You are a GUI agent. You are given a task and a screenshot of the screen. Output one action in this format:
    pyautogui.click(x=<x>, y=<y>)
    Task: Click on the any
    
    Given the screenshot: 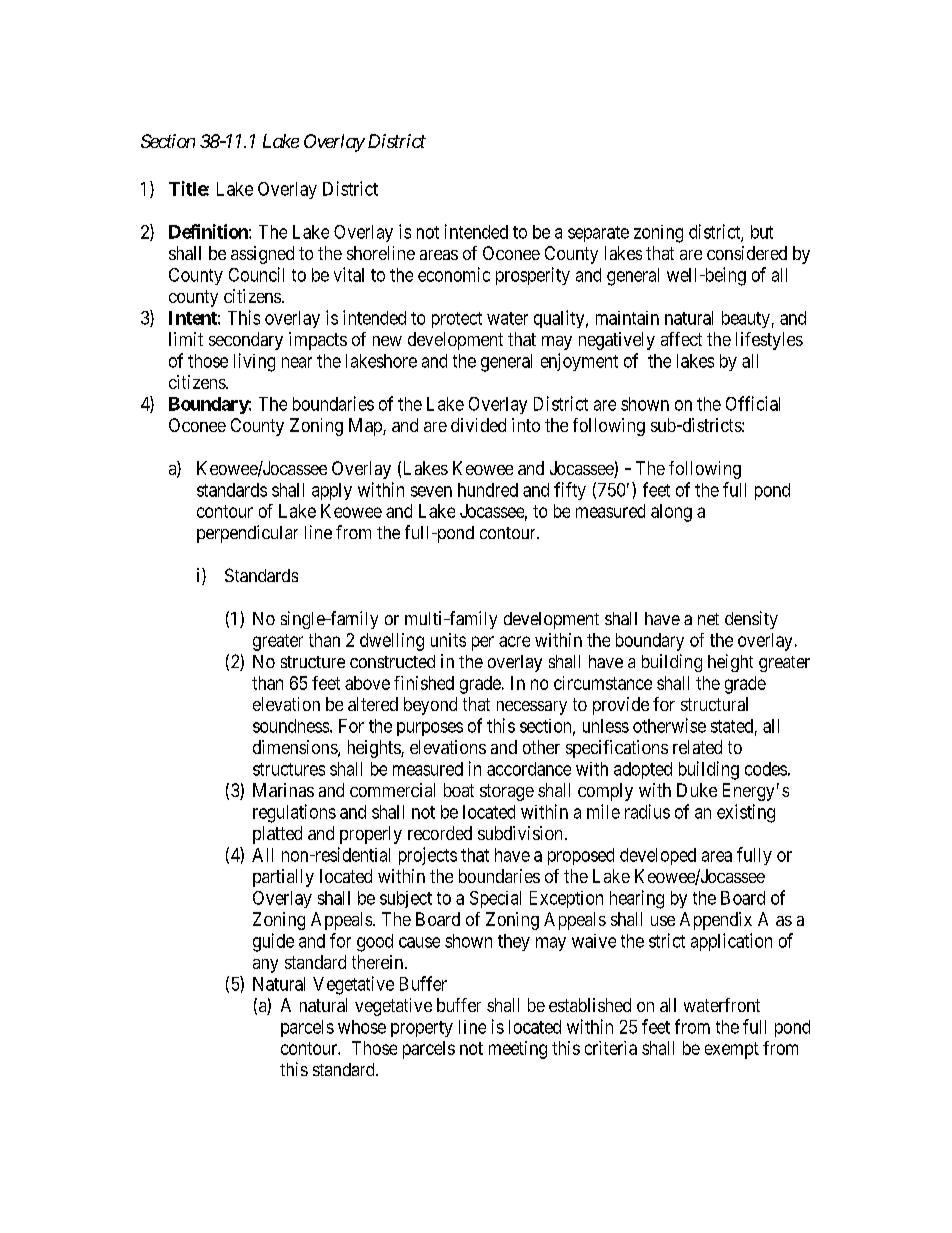 What is the action you would take?
    pyautogui.click(x=265, y=966)
